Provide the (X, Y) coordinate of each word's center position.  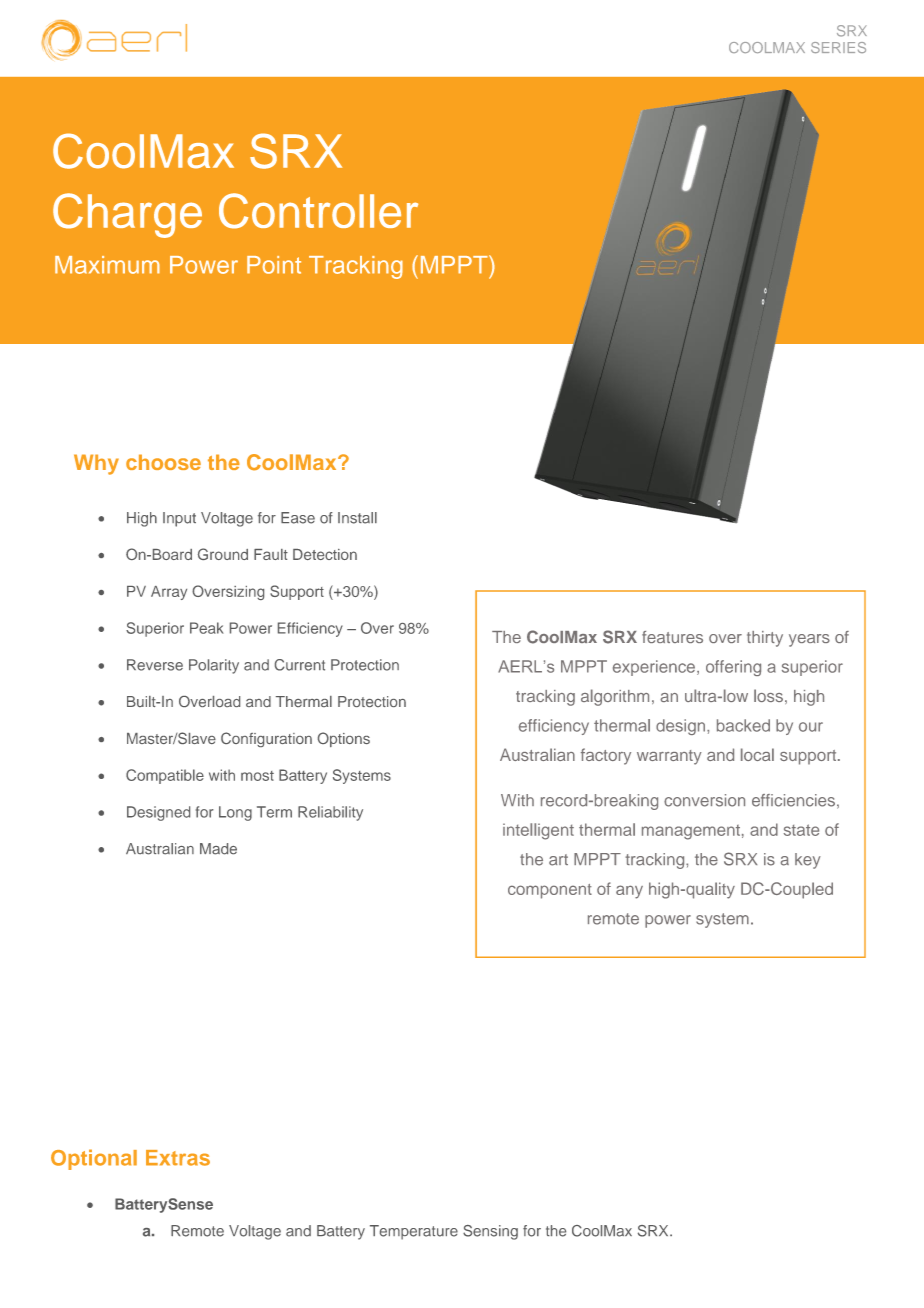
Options (344, 739)
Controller (318, 211)
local (757, 754)
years (809, 640)
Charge (127, 215)
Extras (178, 1158)
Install (357, 518)
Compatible (165, 776)
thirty (765, 639)
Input (179, 519)
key (808, 861)
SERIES (838, 47)
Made (218, 849)
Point (274, 265)
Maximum (107, 265)
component (550, 891)
